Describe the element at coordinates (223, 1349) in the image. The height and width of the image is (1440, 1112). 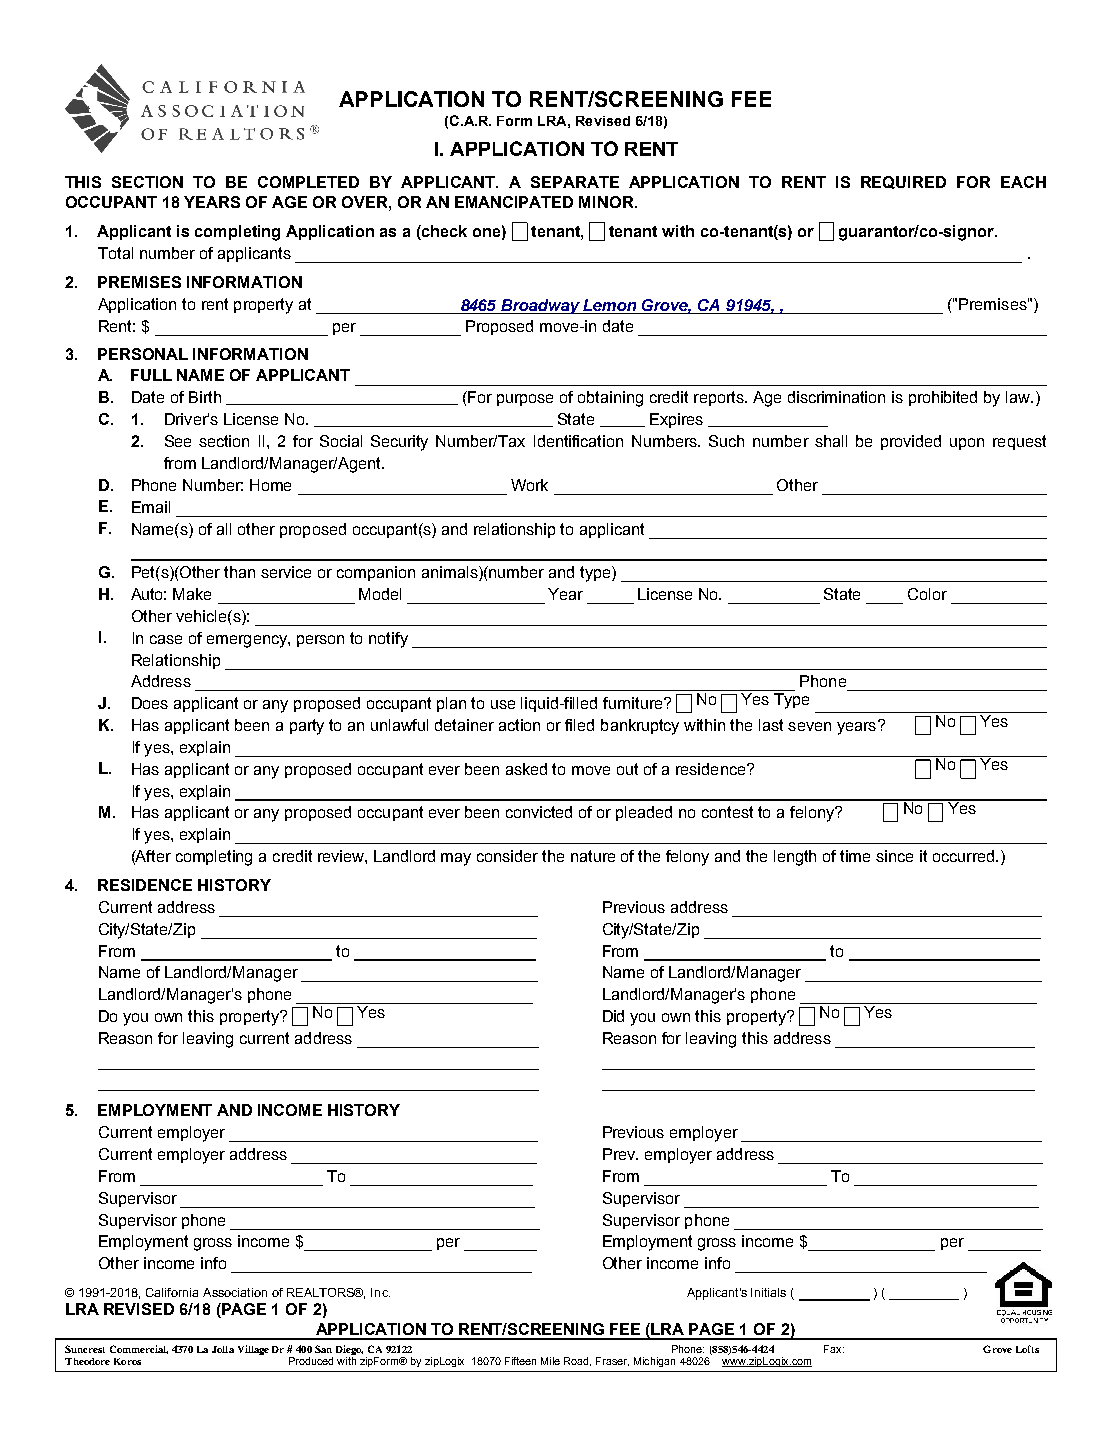
I see `Jolla` at that location.
